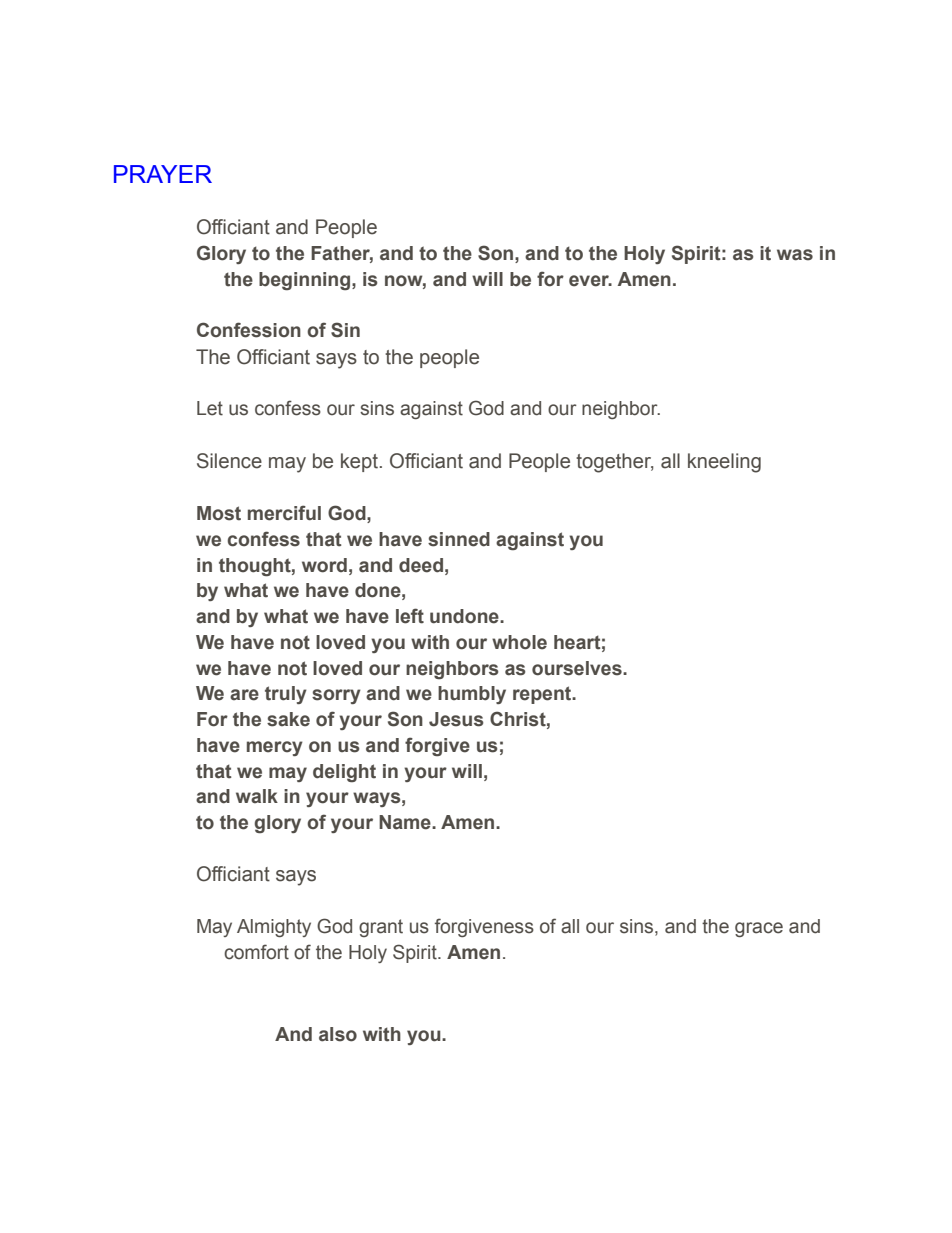  What do you see at coordinates (519, 642) in the screenshot?
I see `whole` at bounding box center [519, 642].
